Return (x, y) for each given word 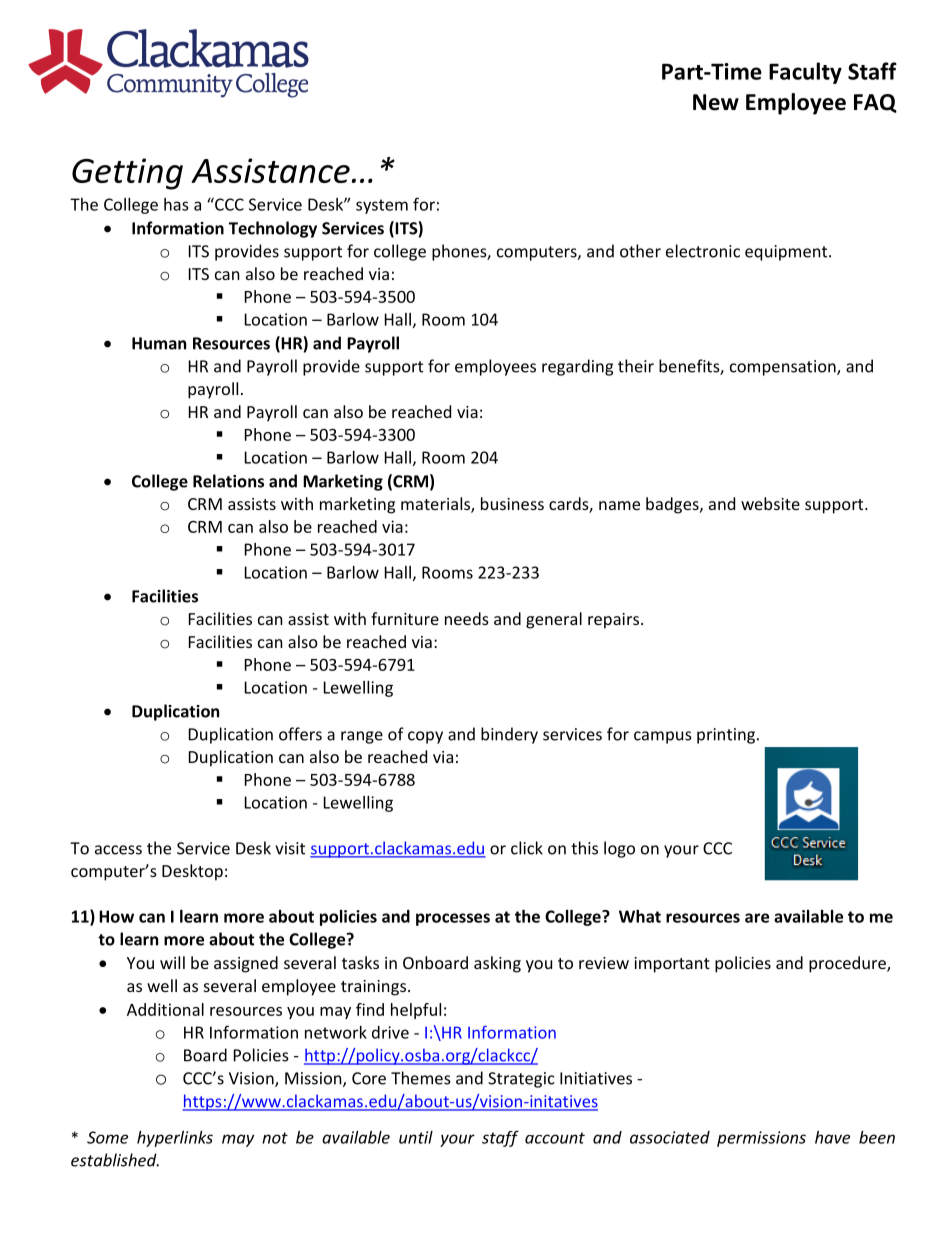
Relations (228, 481)
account (555, 1138)
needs (467, 618)
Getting (127, 174)
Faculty (805, 73)
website (770, 503)
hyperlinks (175, 1139)
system (382, 206)
